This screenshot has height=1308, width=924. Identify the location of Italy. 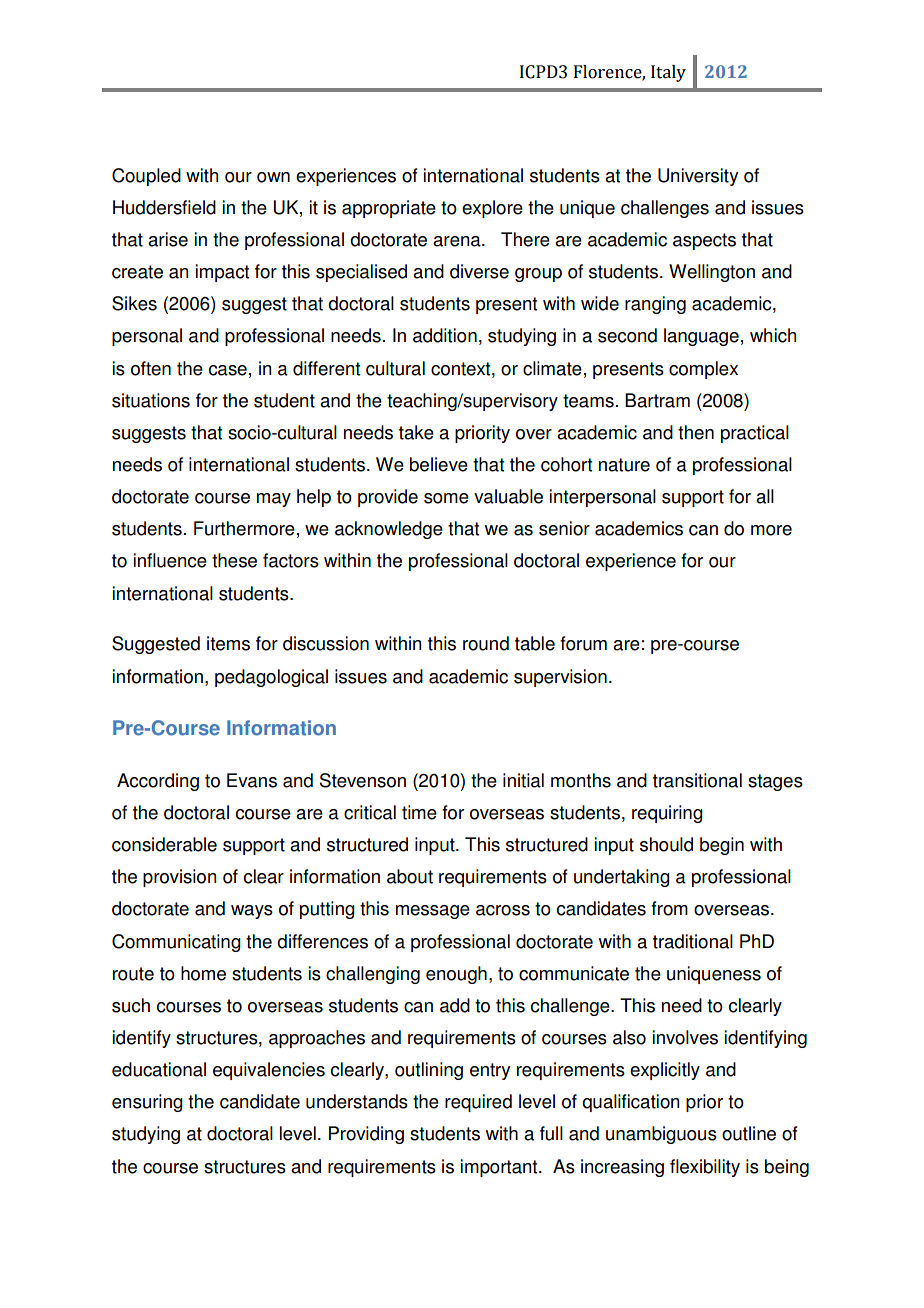
(668, 73).
